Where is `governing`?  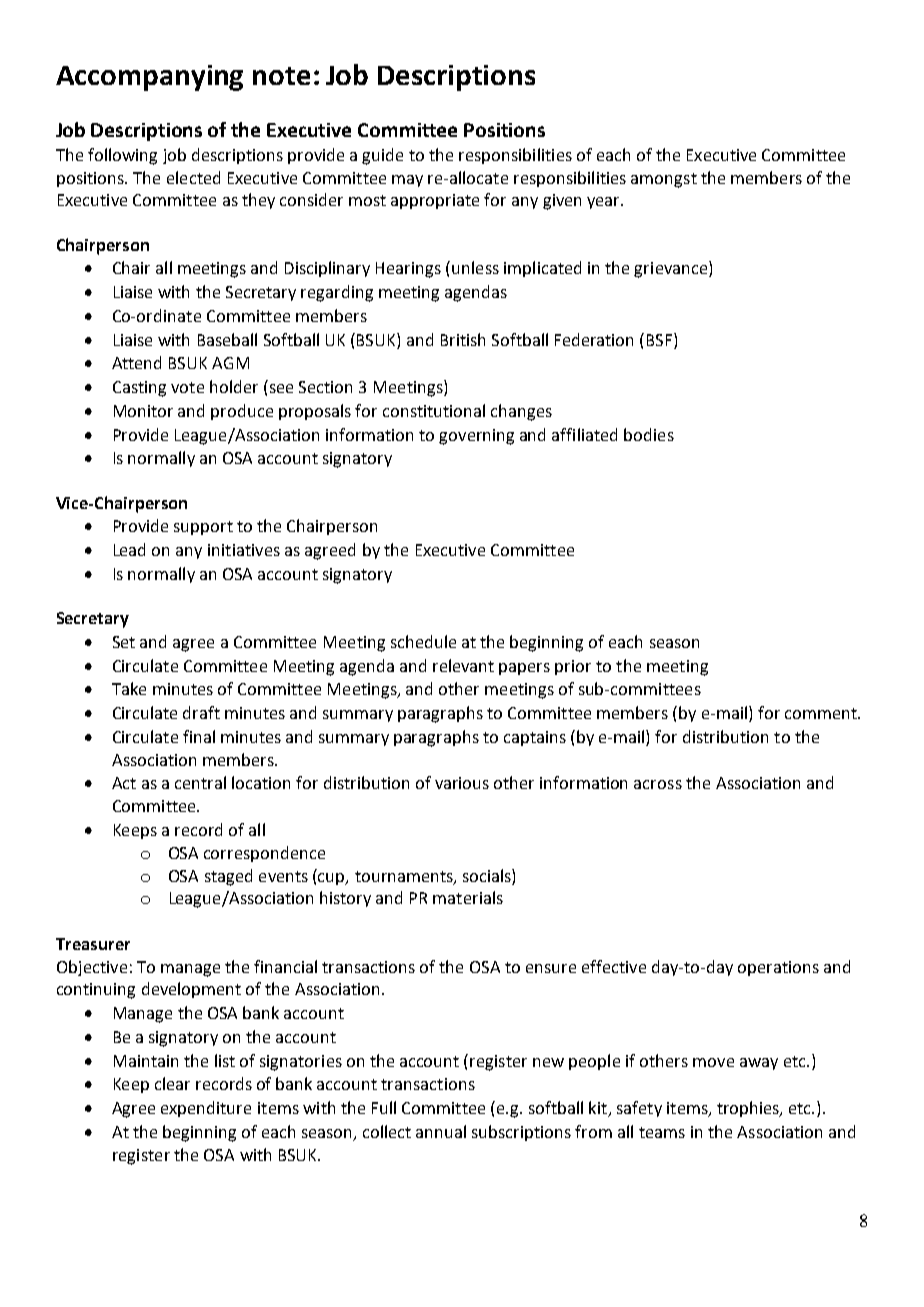
governing is located at coordinates (476, 437).
